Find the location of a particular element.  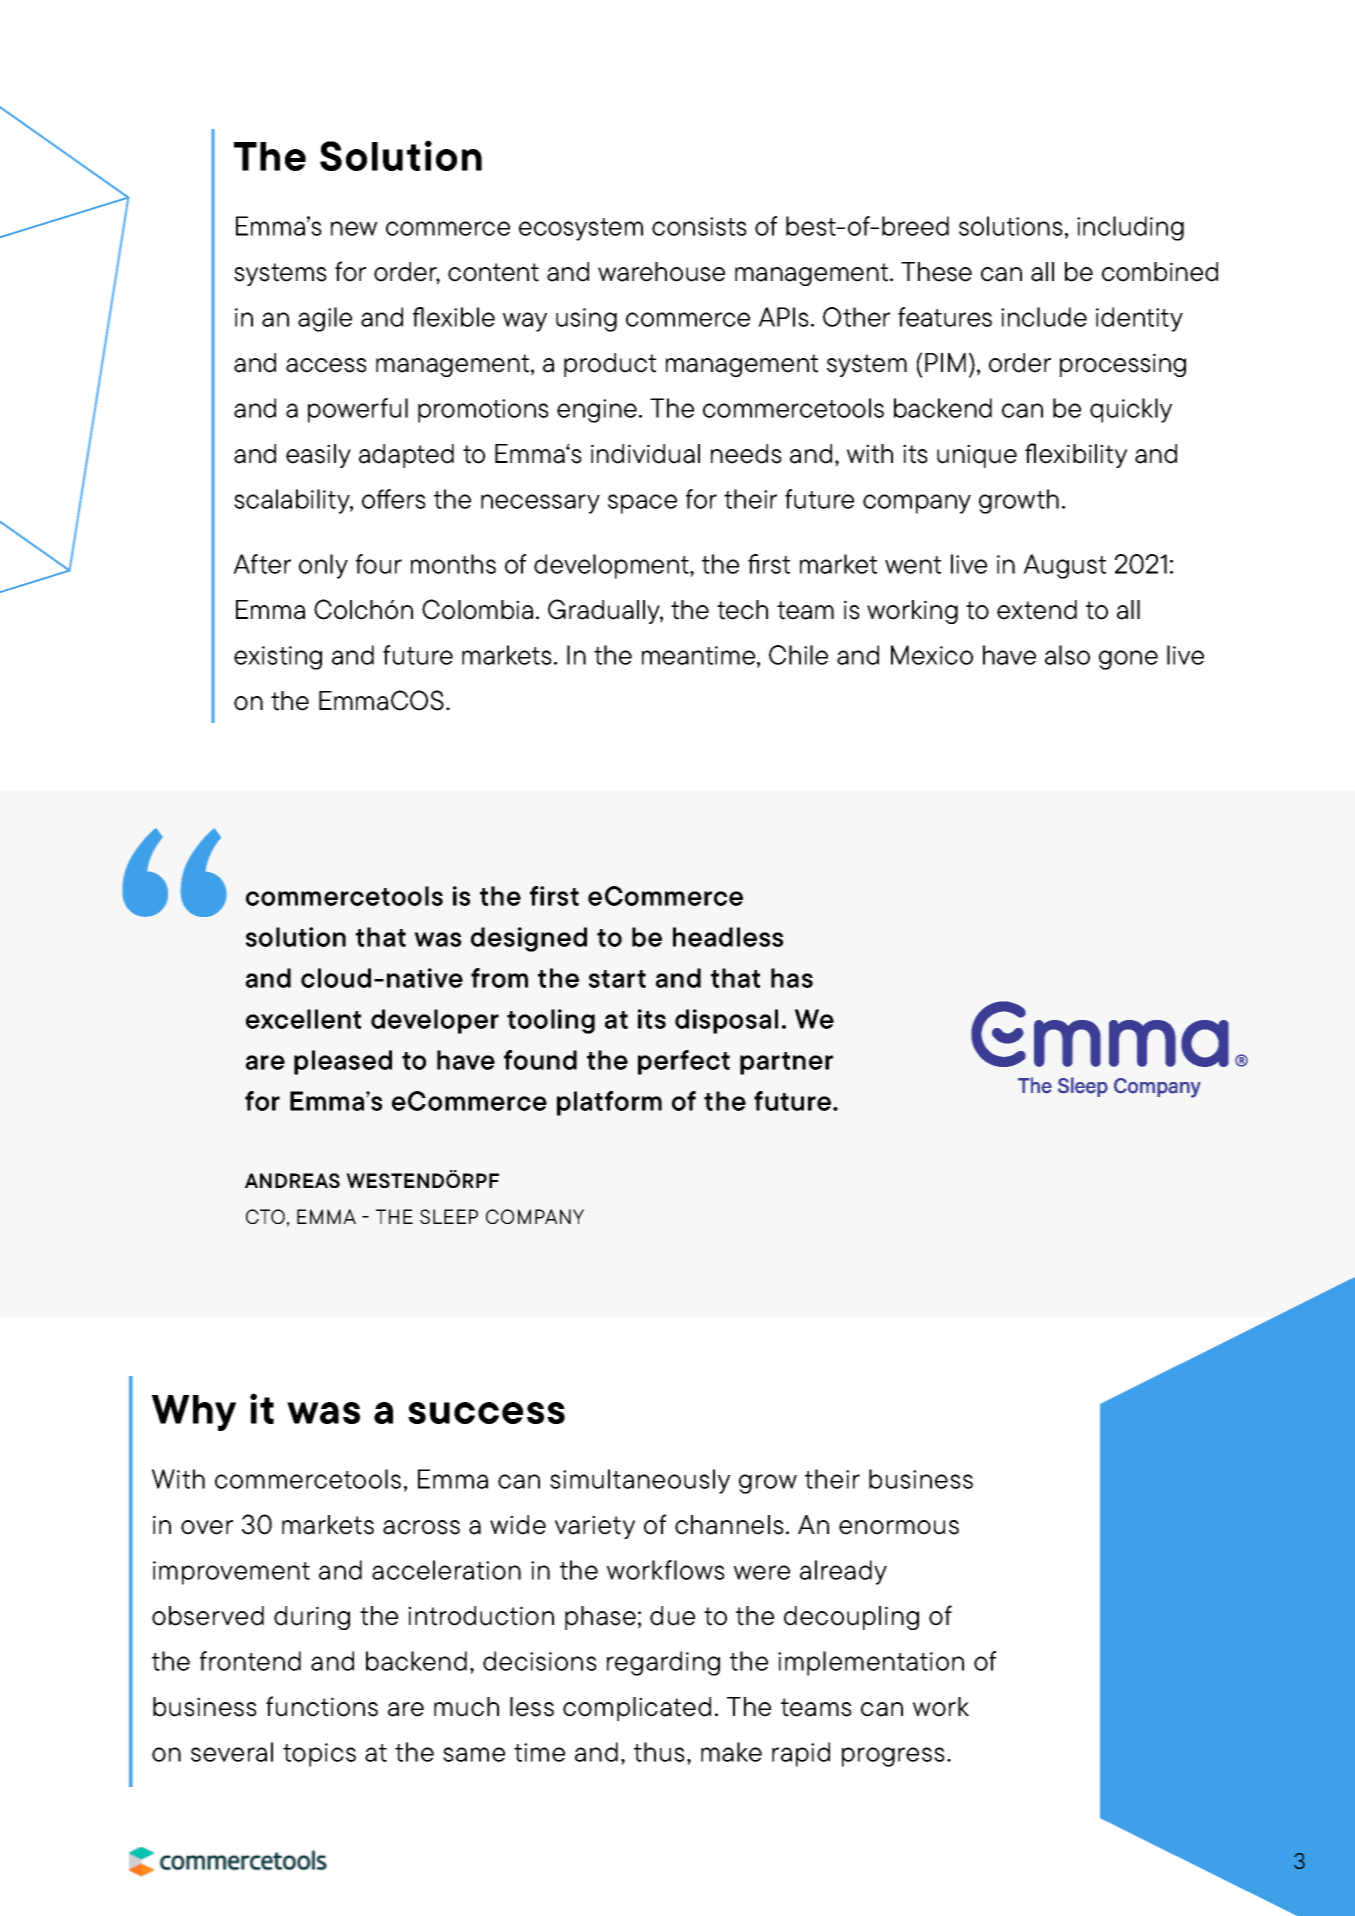

tech is located at coordinates (742, 610).
